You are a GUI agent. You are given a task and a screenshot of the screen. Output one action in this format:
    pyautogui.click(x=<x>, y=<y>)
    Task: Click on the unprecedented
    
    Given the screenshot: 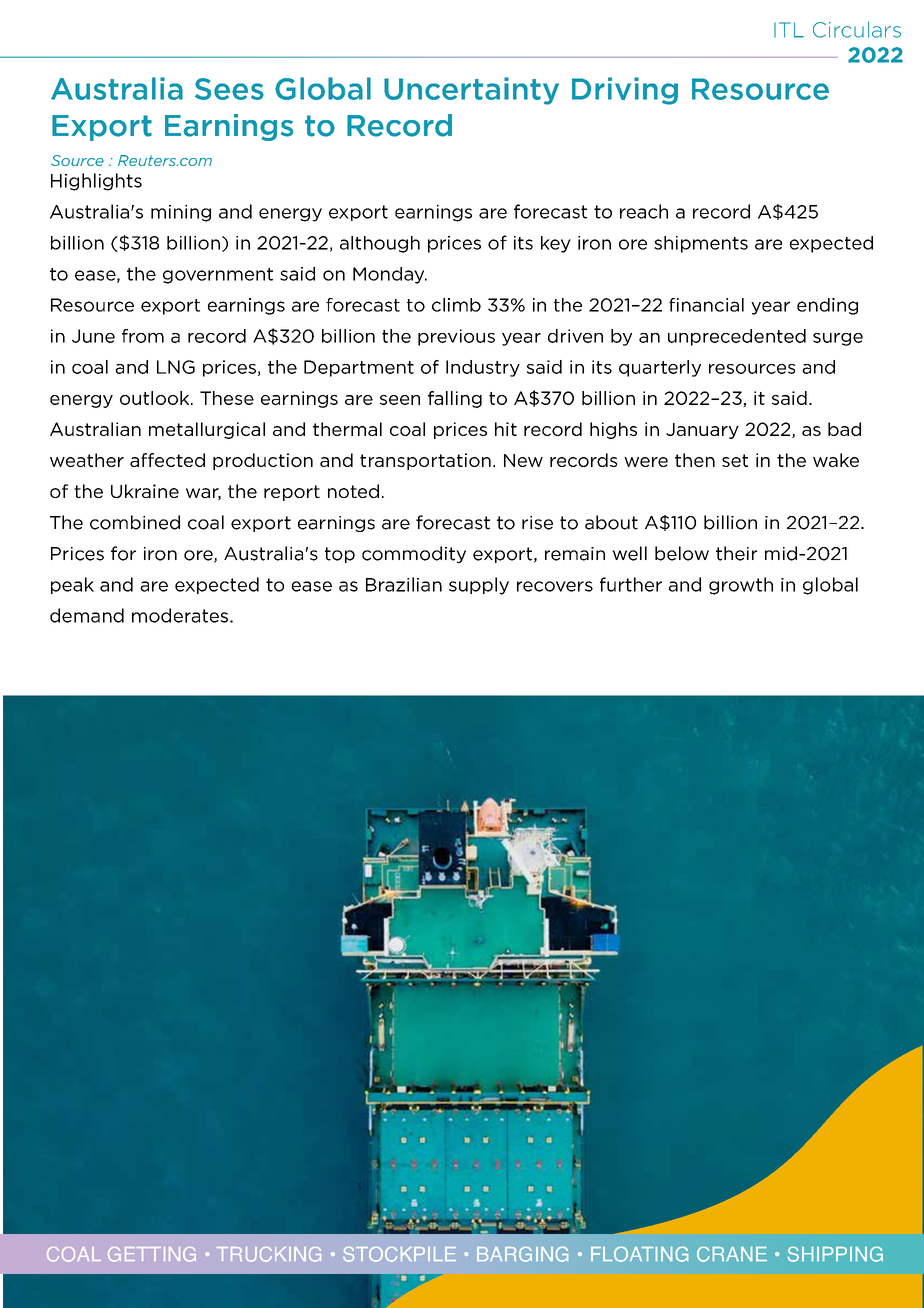 What is the action you would take?
    pyautogui.click(x=737, y=337)
